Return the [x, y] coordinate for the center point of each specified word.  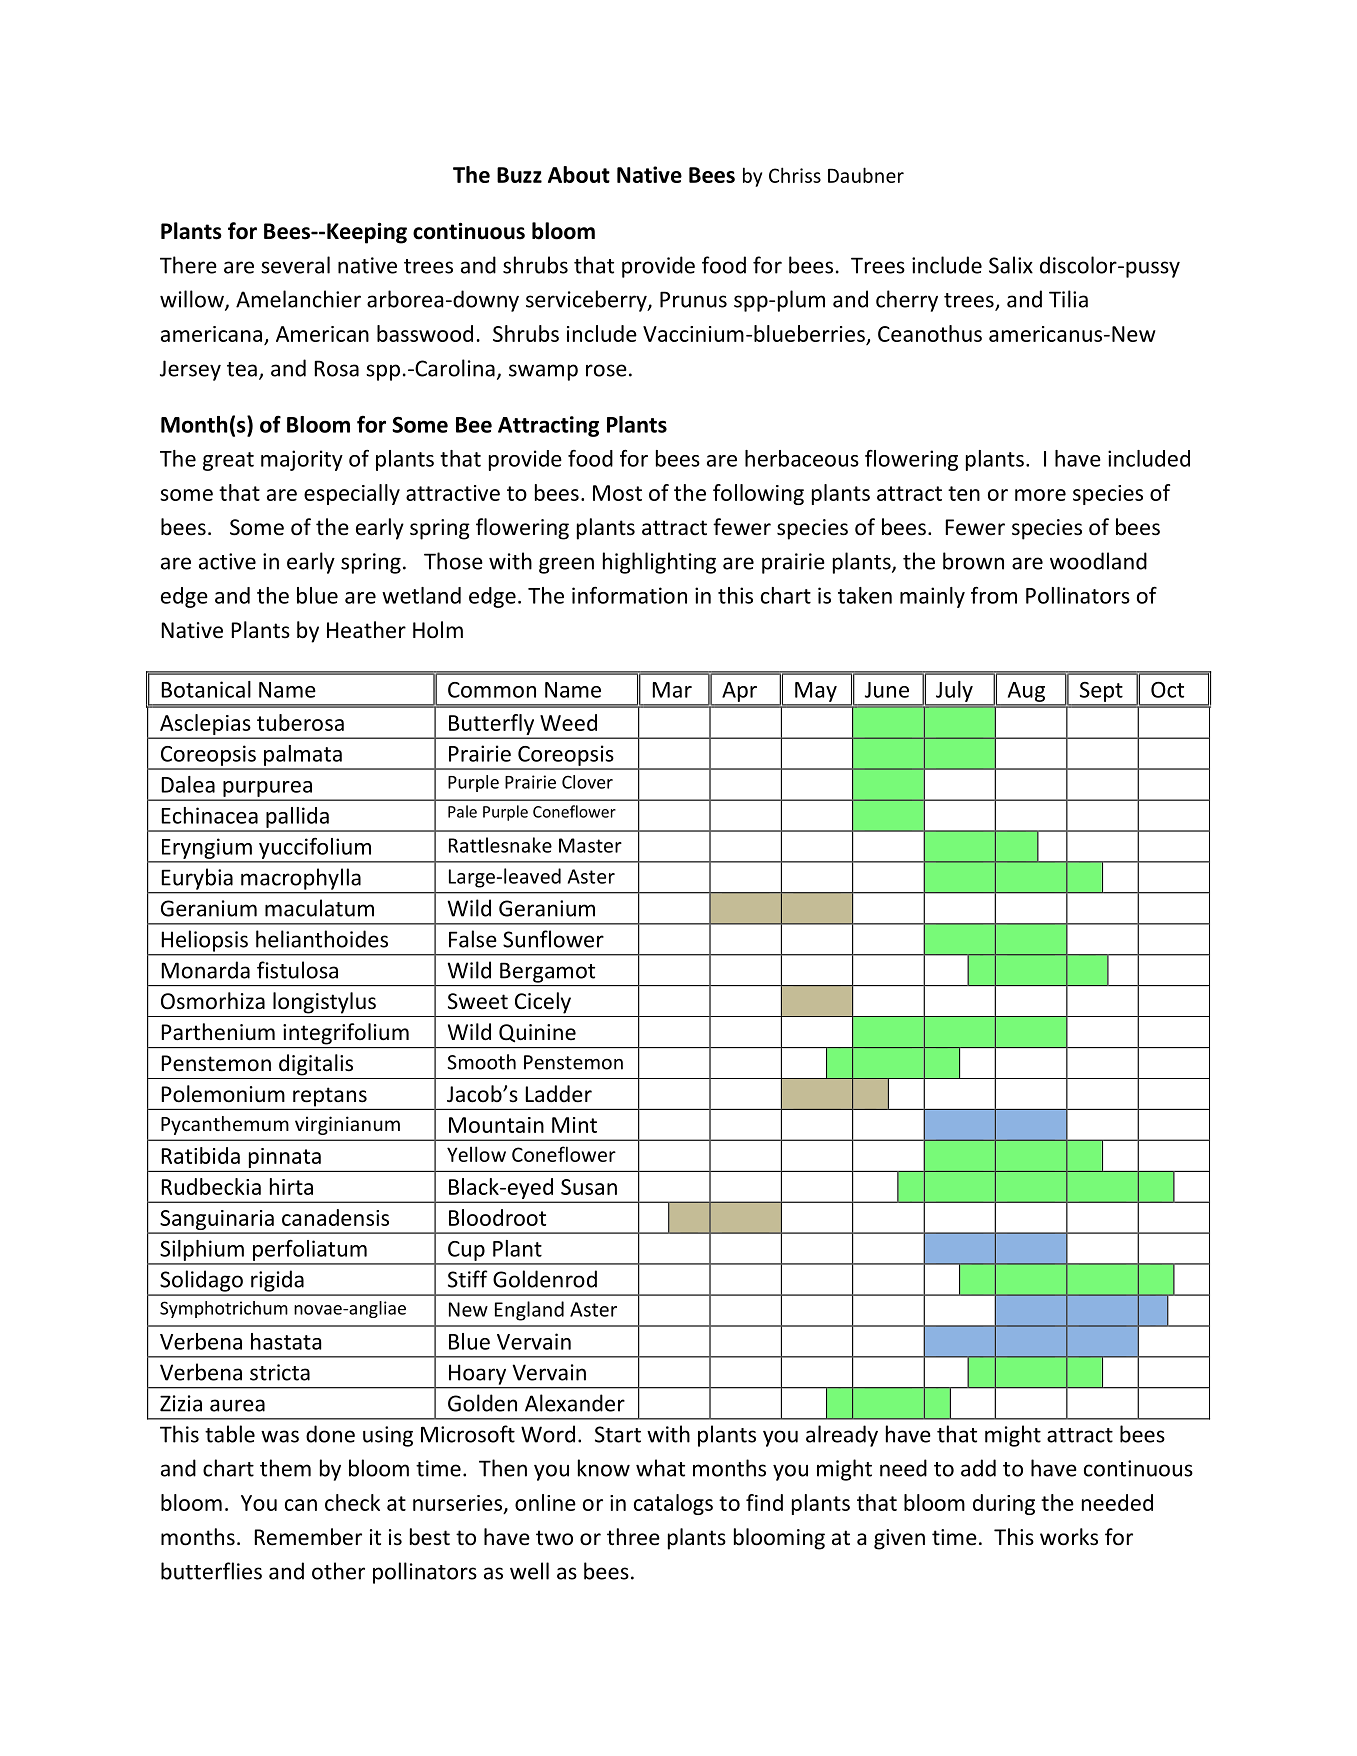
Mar [672, 690]
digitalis [316, 1065]
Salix [1011, 265]
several [295, 265]
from [994, 595]
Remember [308, 1537]
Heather [366, 630]
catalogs [673, 1504]
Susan [589, 1187]
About [579, 174]
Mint [574, 1125]
